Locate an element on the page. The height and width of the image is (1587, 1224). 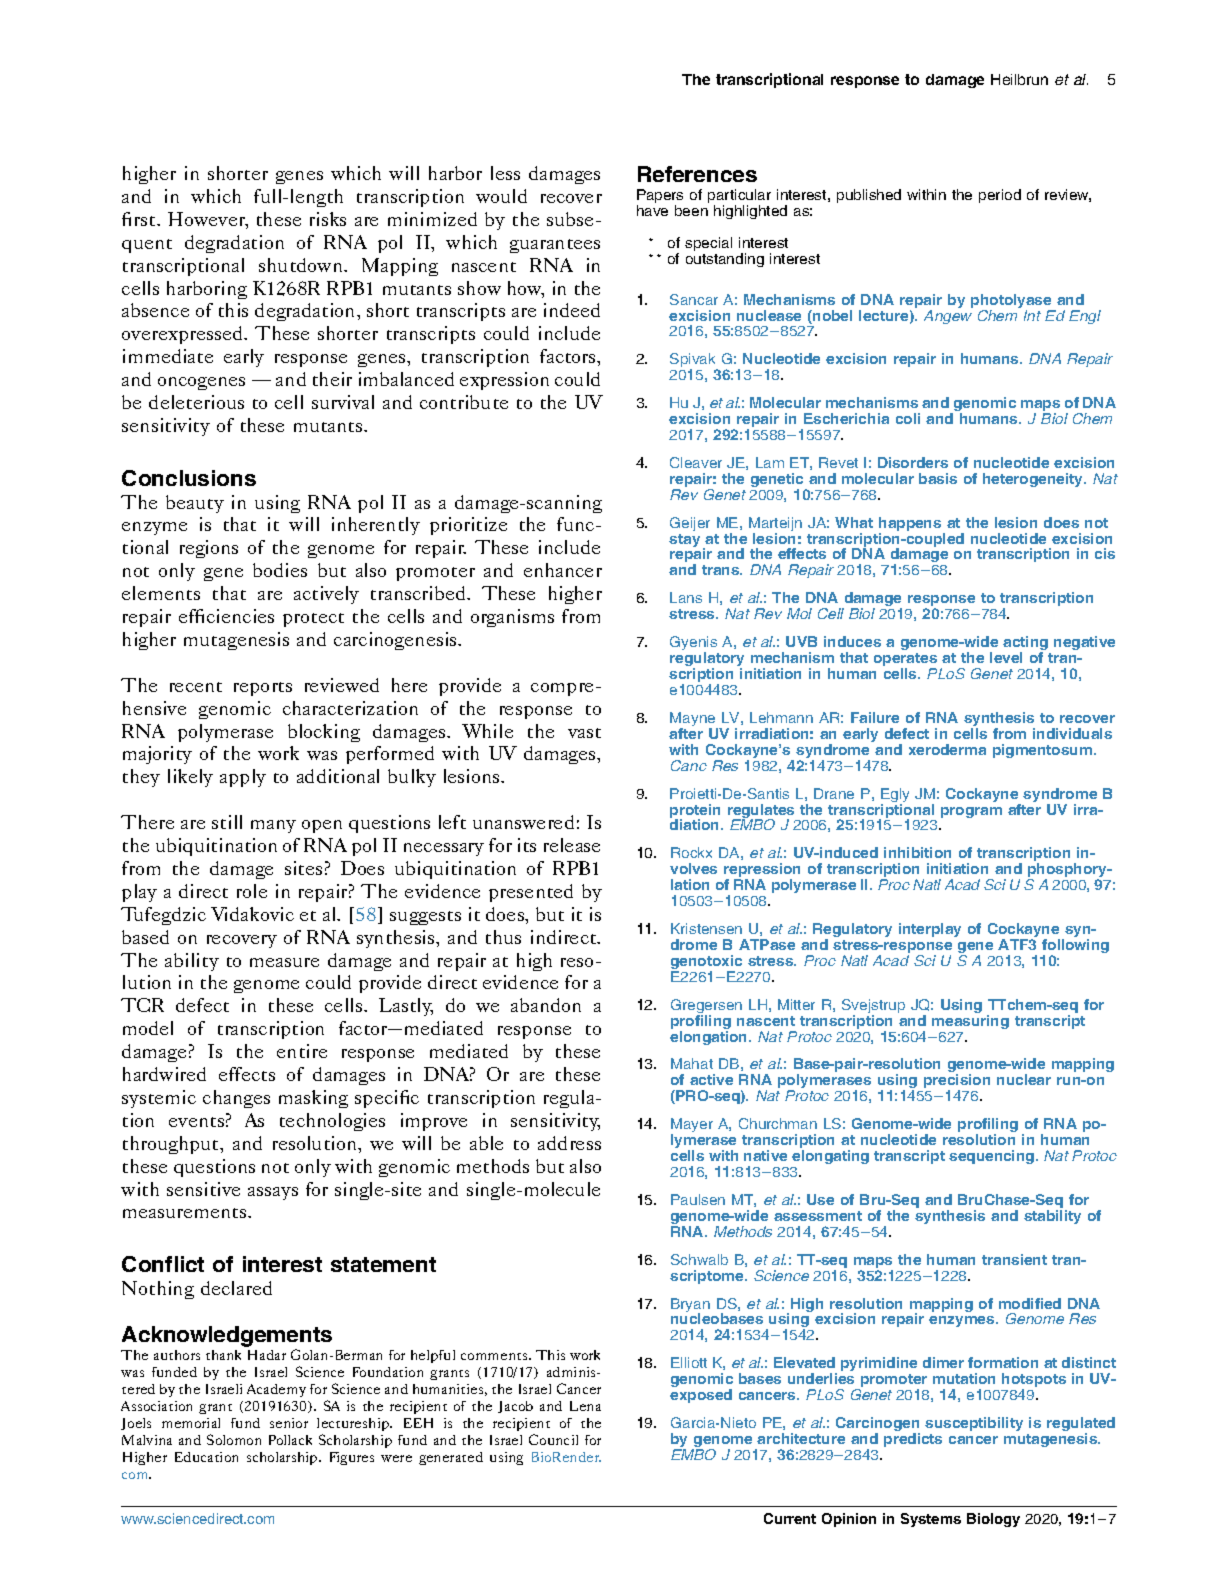
period is located at coordinates (1000, 196).
